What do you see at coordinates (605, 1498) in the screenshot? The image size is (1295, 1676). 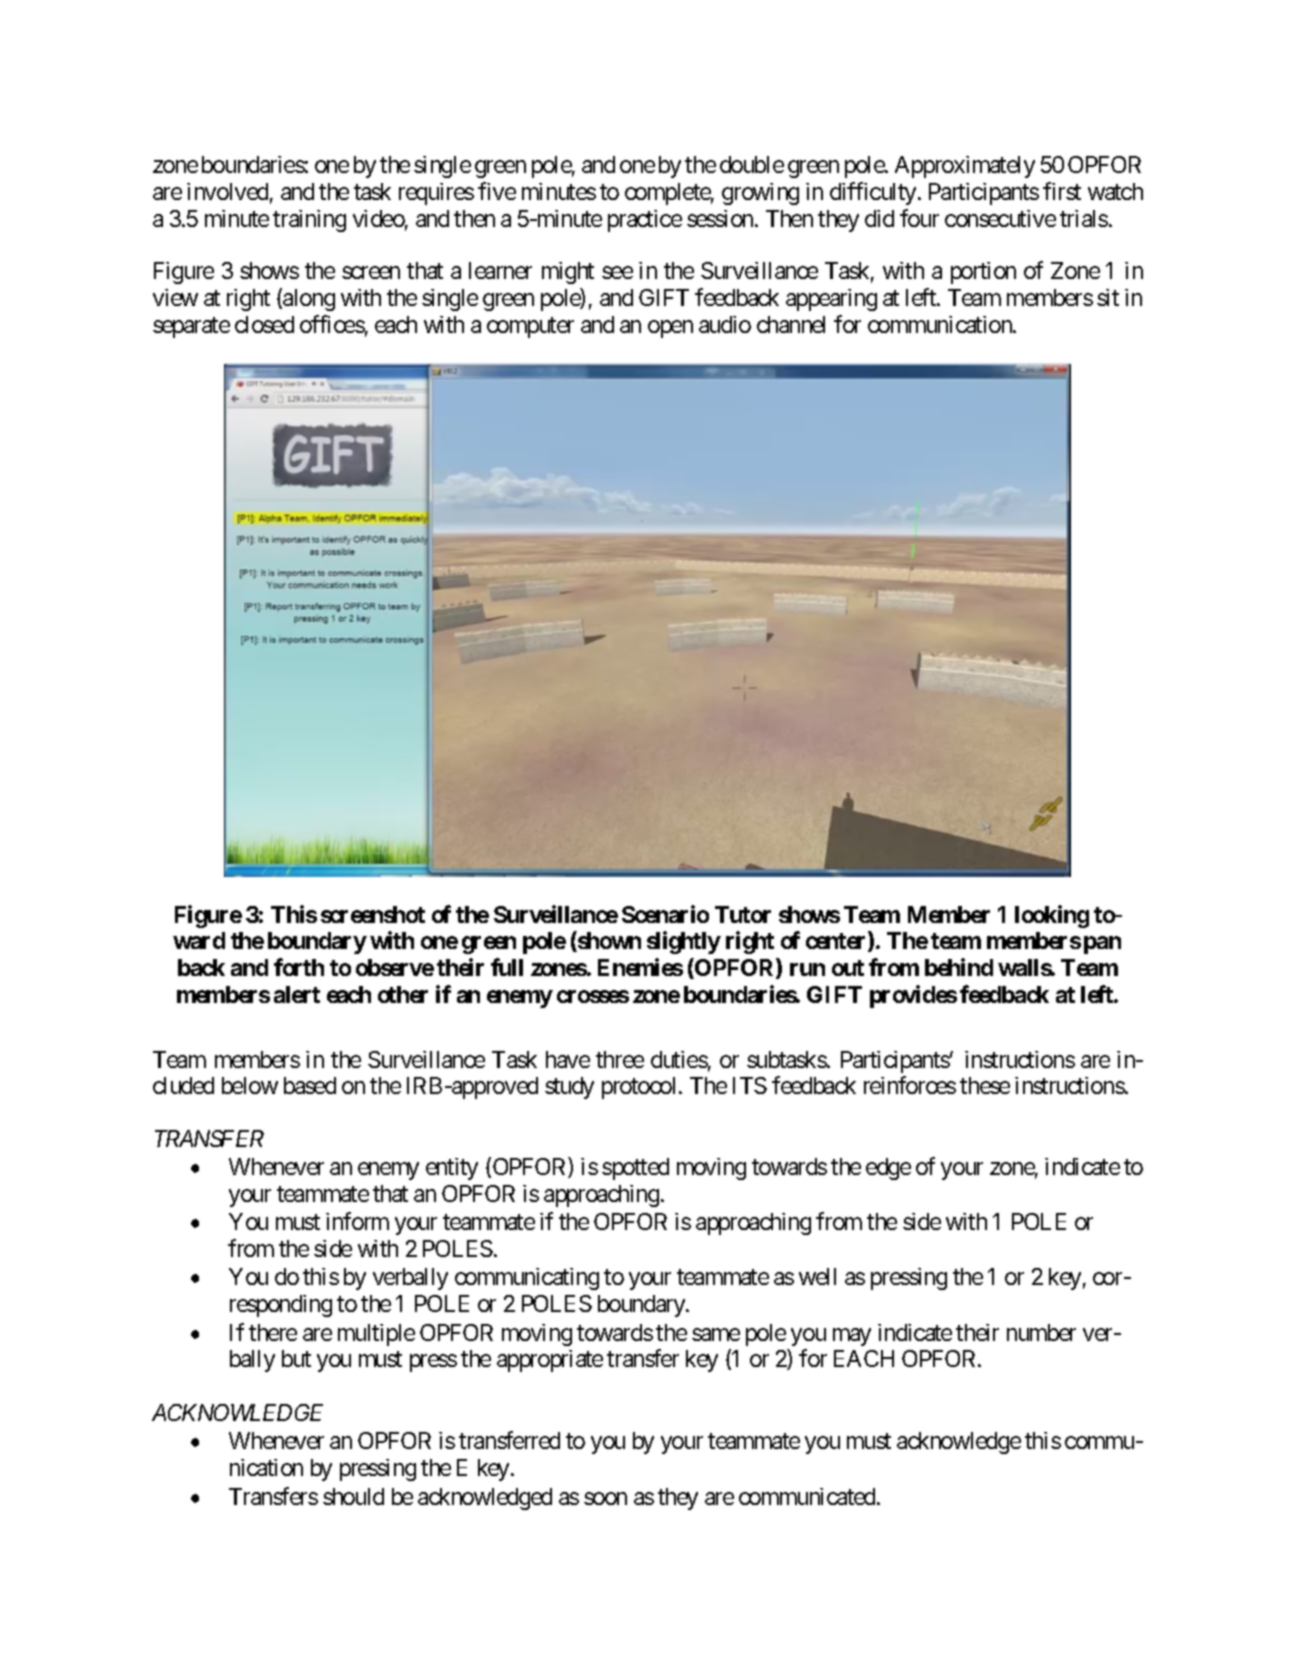 I see `soon` at bounding box center [605, 1498].
